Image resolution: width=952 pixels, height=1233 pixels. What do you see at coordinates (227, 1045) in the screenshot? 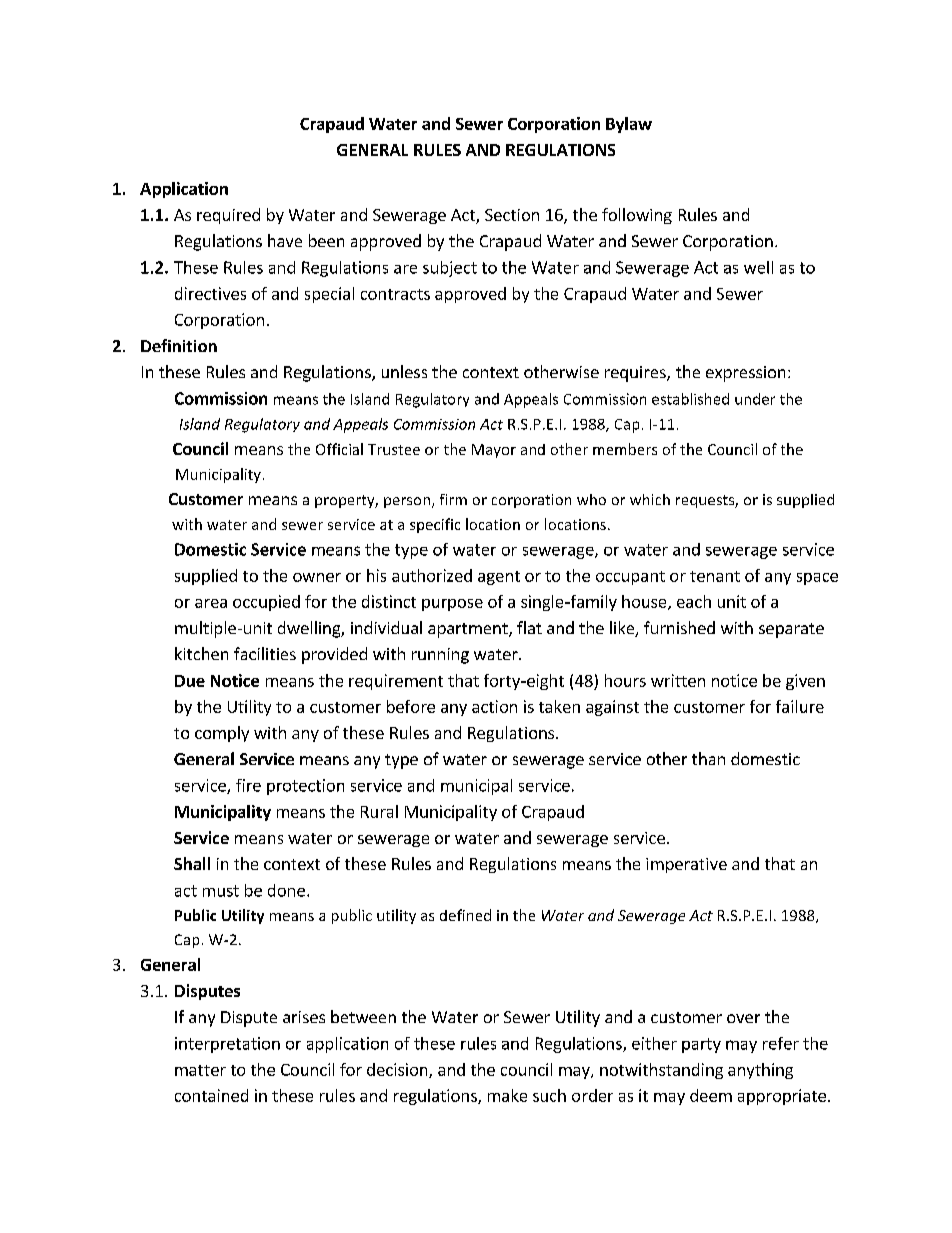
I see `interpretation` at bounding box center [227, 1045].
